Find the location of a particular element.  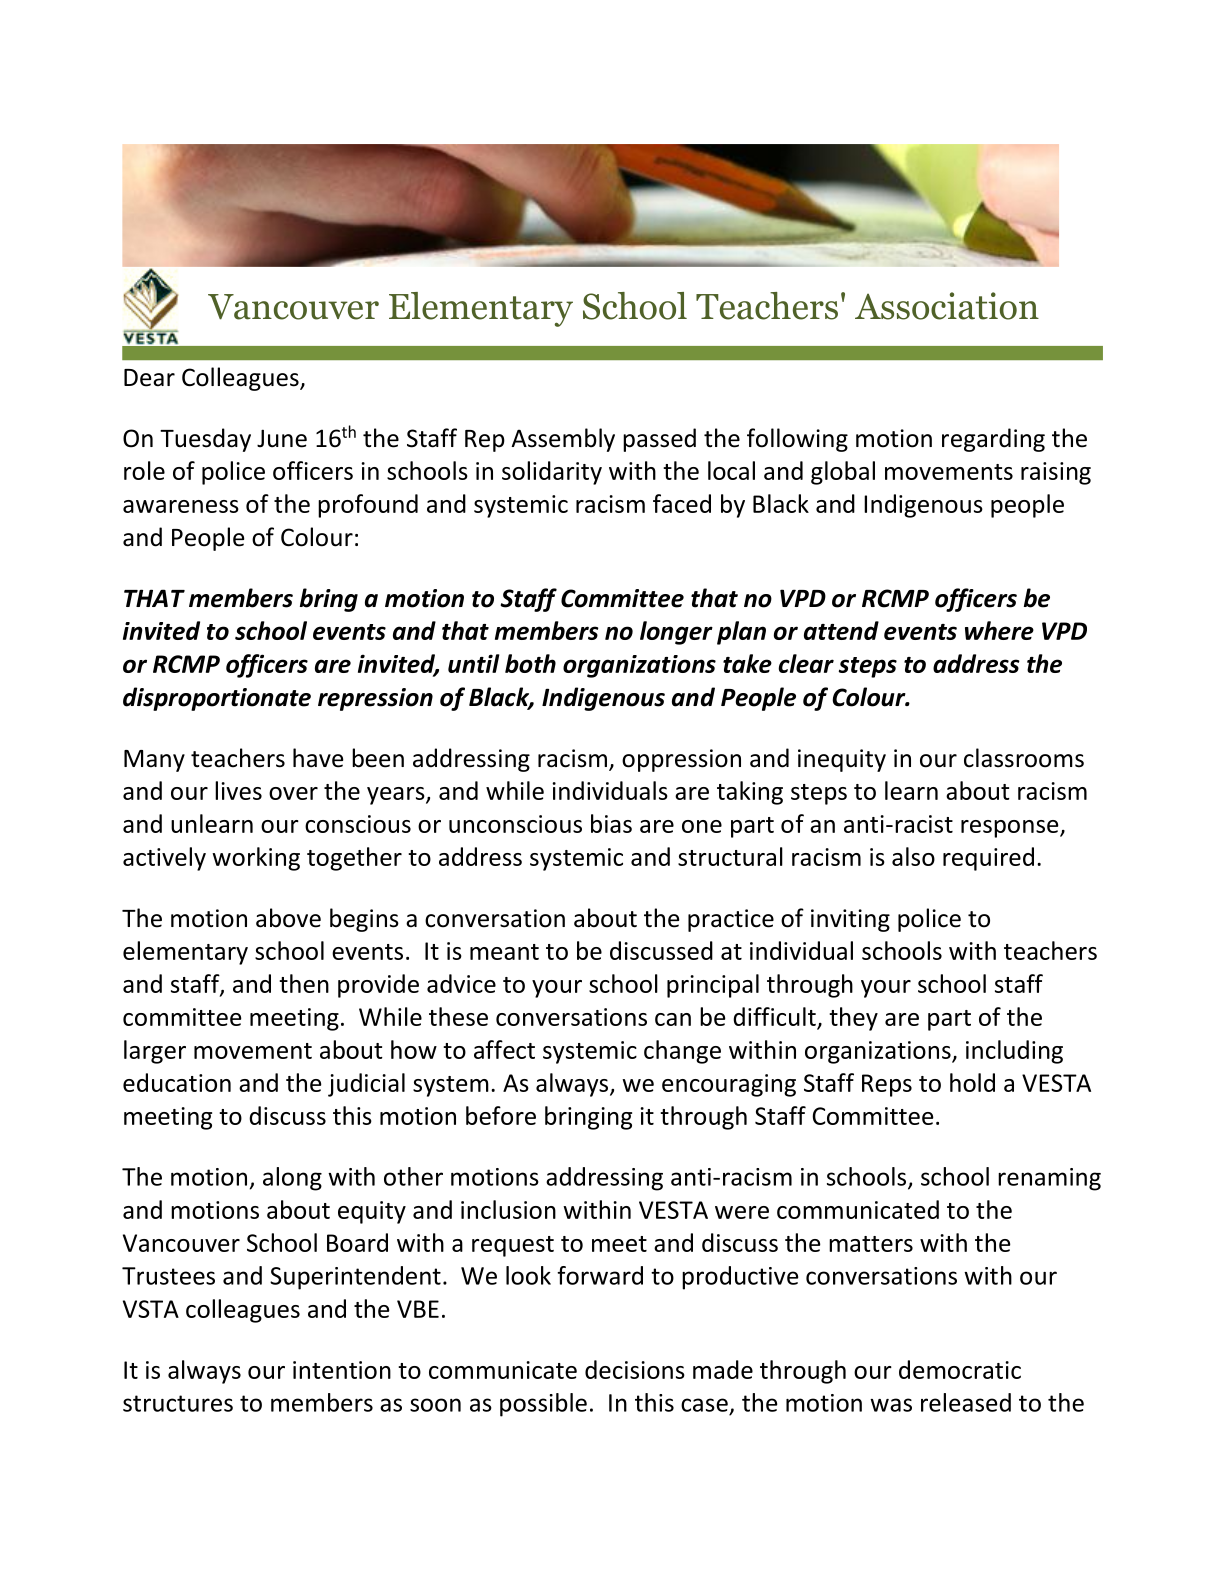

then is located at coordinates (304, 983).
